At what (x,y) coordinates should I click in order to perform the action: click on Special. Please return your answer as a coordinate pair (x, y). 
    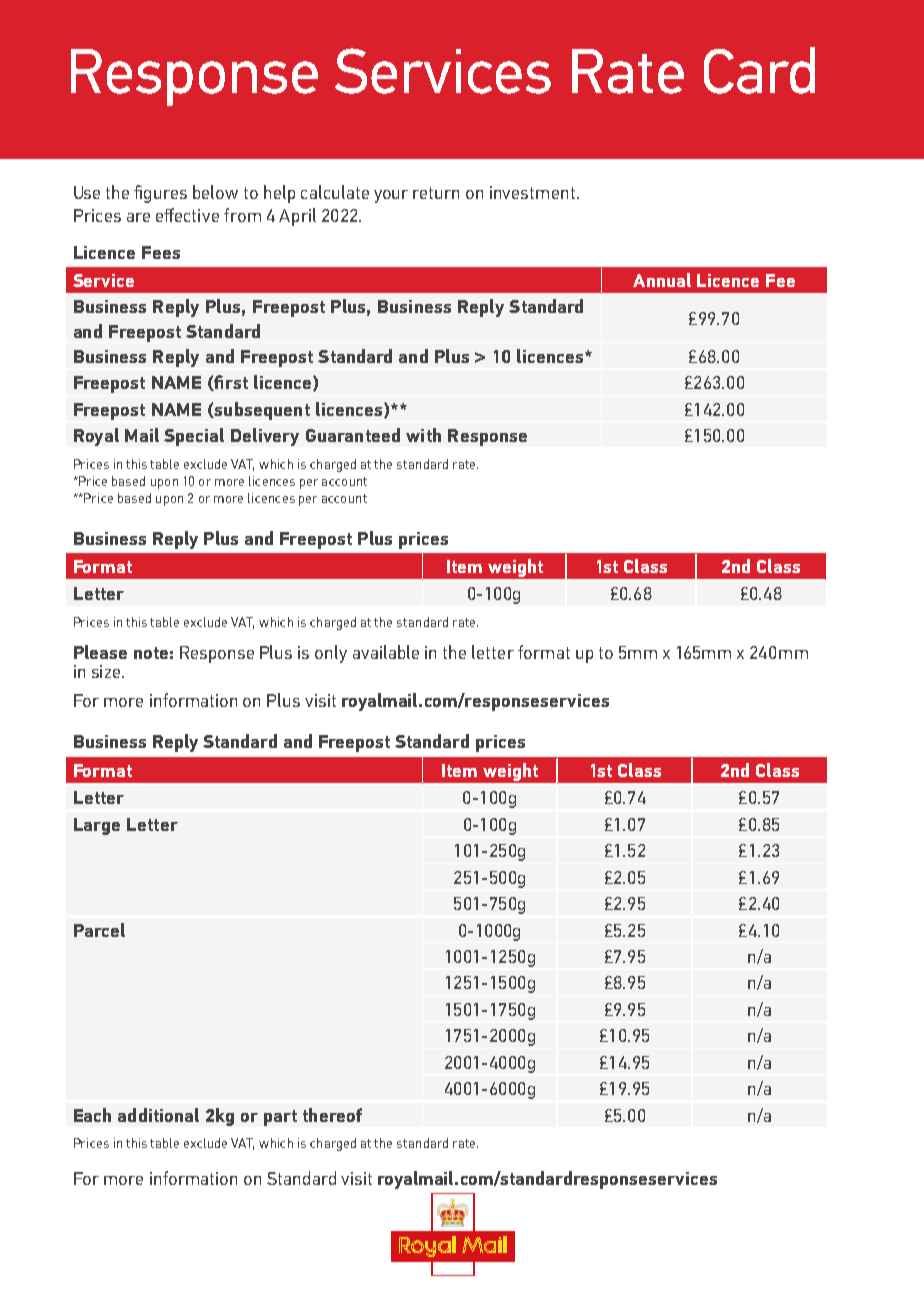
    Looking at the image, I should click on (194, 437).
